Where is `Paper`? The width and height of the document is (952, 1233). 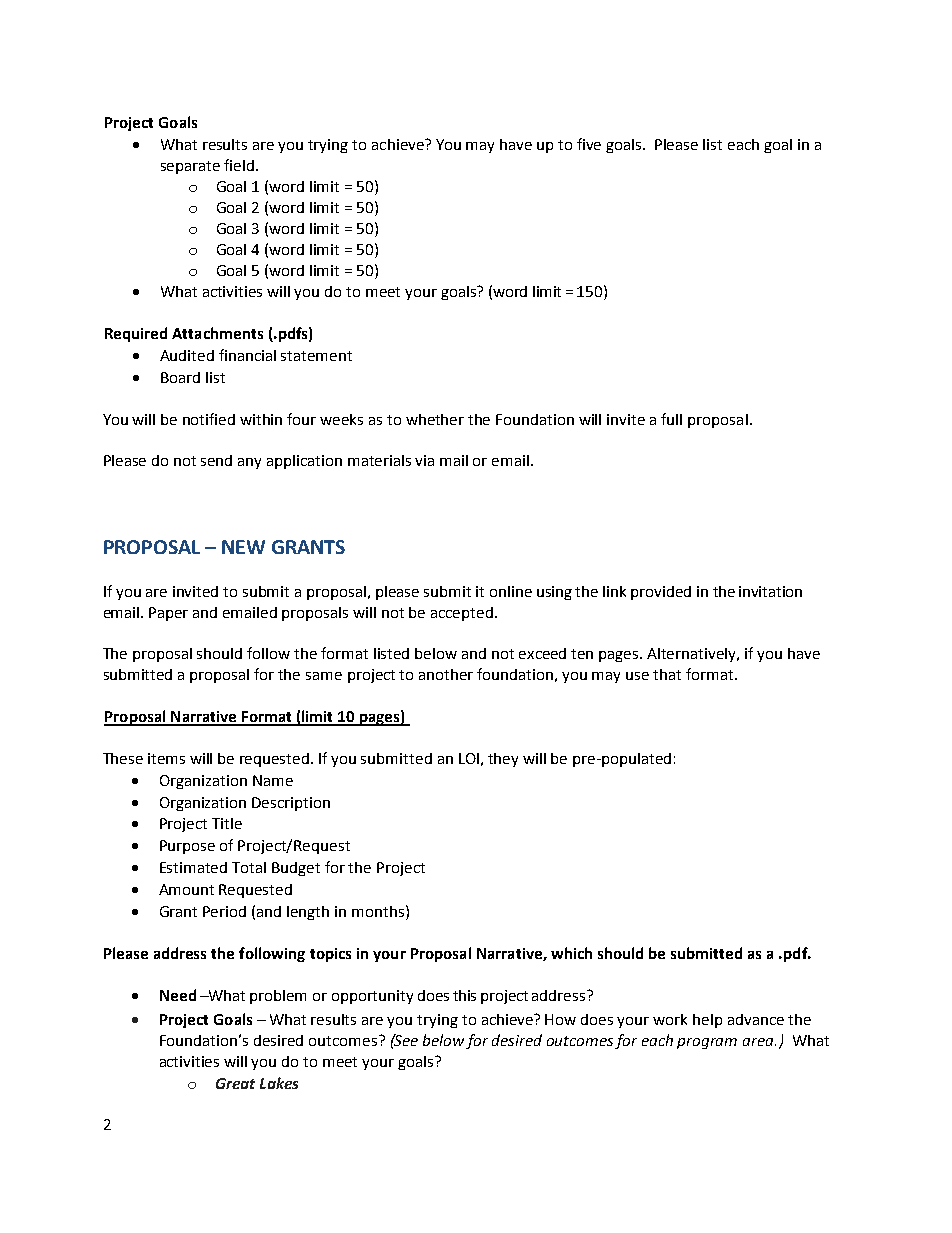
Paper is located at coordinates (168, 614).
